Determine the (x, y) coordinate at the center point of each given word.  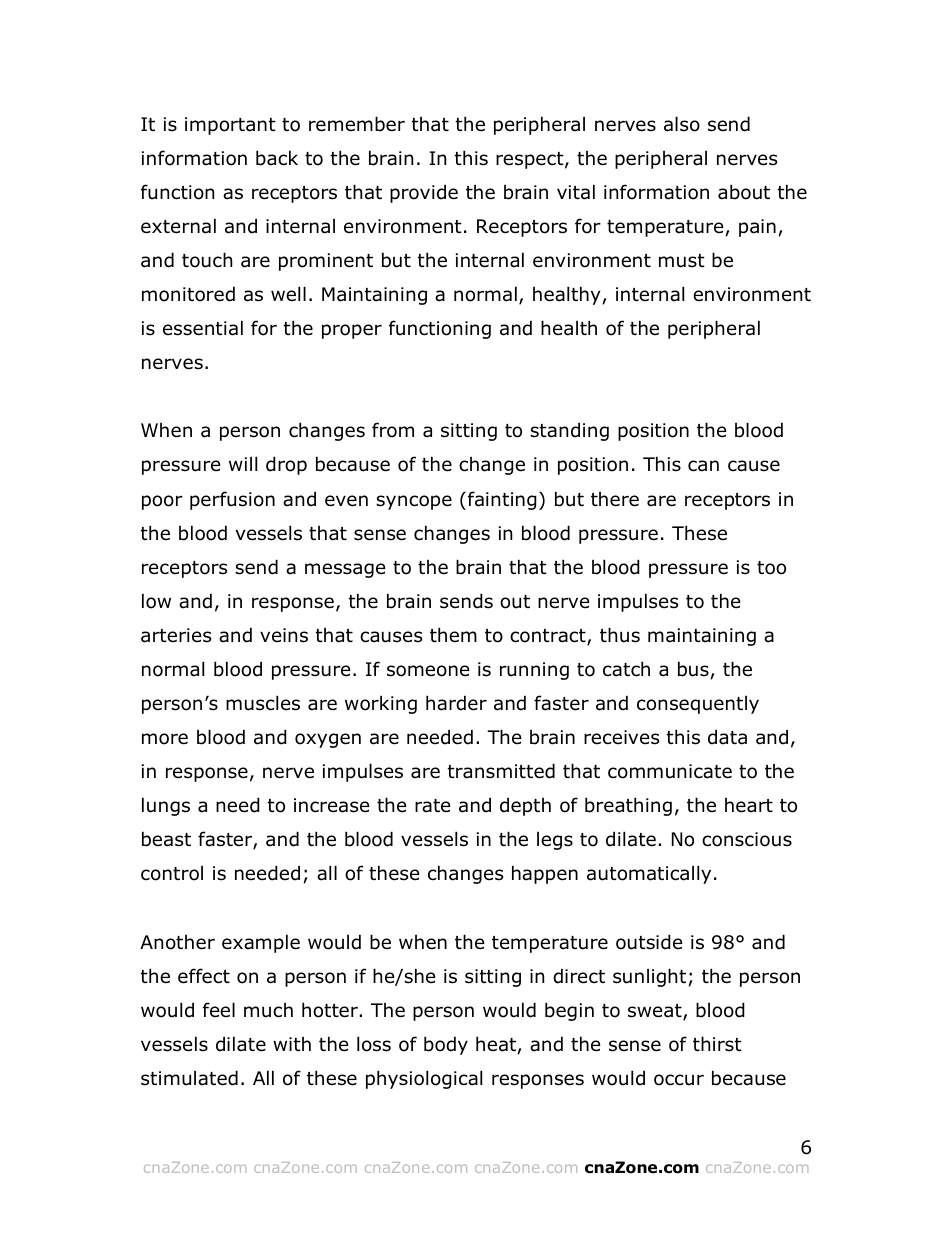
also (682, 124)
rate (433, 806)
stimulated (189, 1078)
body (446, 1045)
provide (424, 193)
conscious (747, 839)
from (393, 430)
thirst (717, 1044)
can (703, 466)
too (771, 568)
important (230, 126)
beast (166, 839)
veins (284, 635)
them (453, 635)
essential (203, 328)
